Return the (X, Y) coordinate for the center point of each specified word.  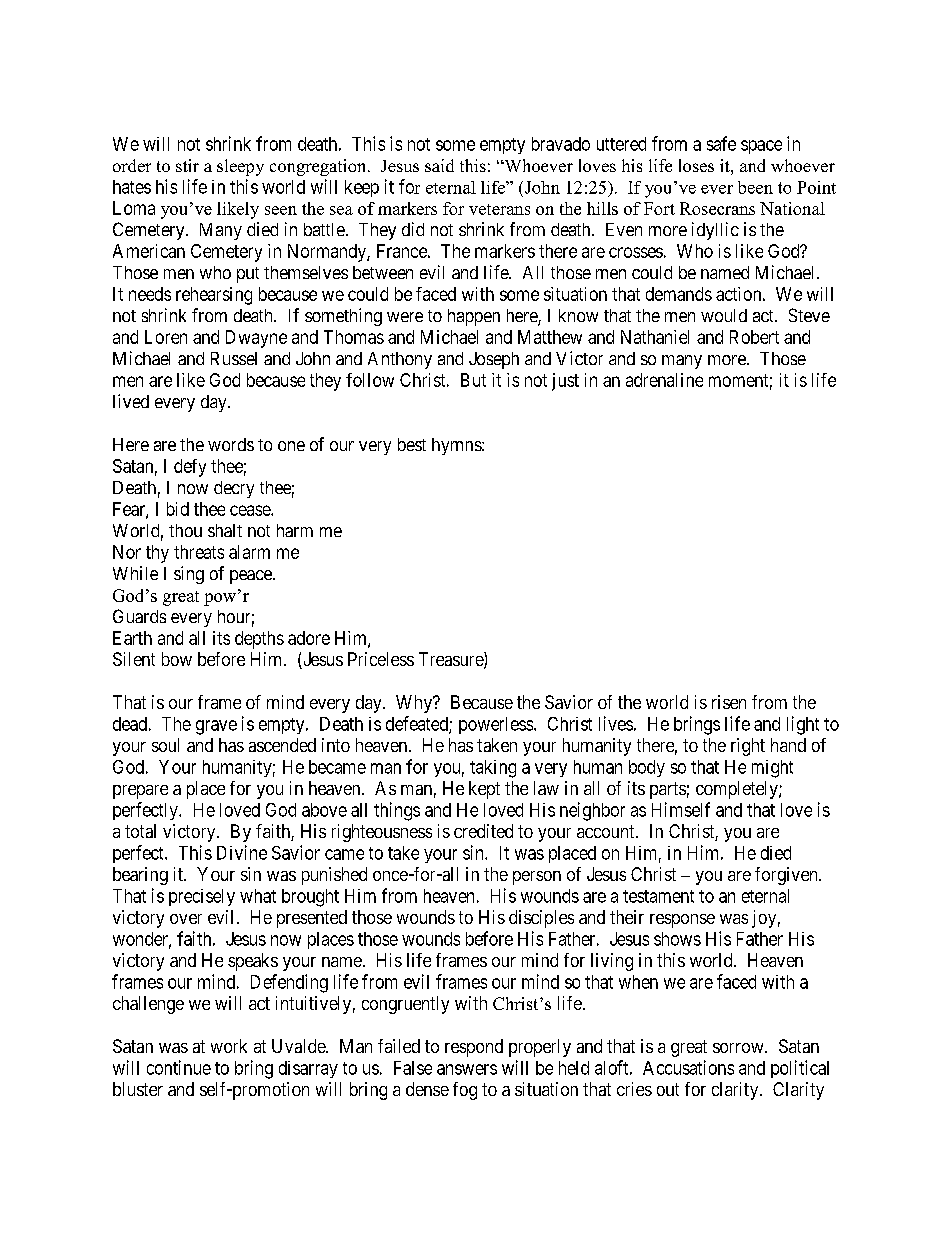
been (755, 187)
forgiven (787, 876)
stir (187, 165)
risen (729, 702)
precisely (202, 897)
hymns (457, 446)
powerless (496, 725)
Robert (754, 337)
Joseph (494, 360)
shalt (225, 530)
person (537, 878)
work (229, 1046)
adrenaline (664, 380)
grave (216, 727)
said (439, 165)
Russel (234, 358)
